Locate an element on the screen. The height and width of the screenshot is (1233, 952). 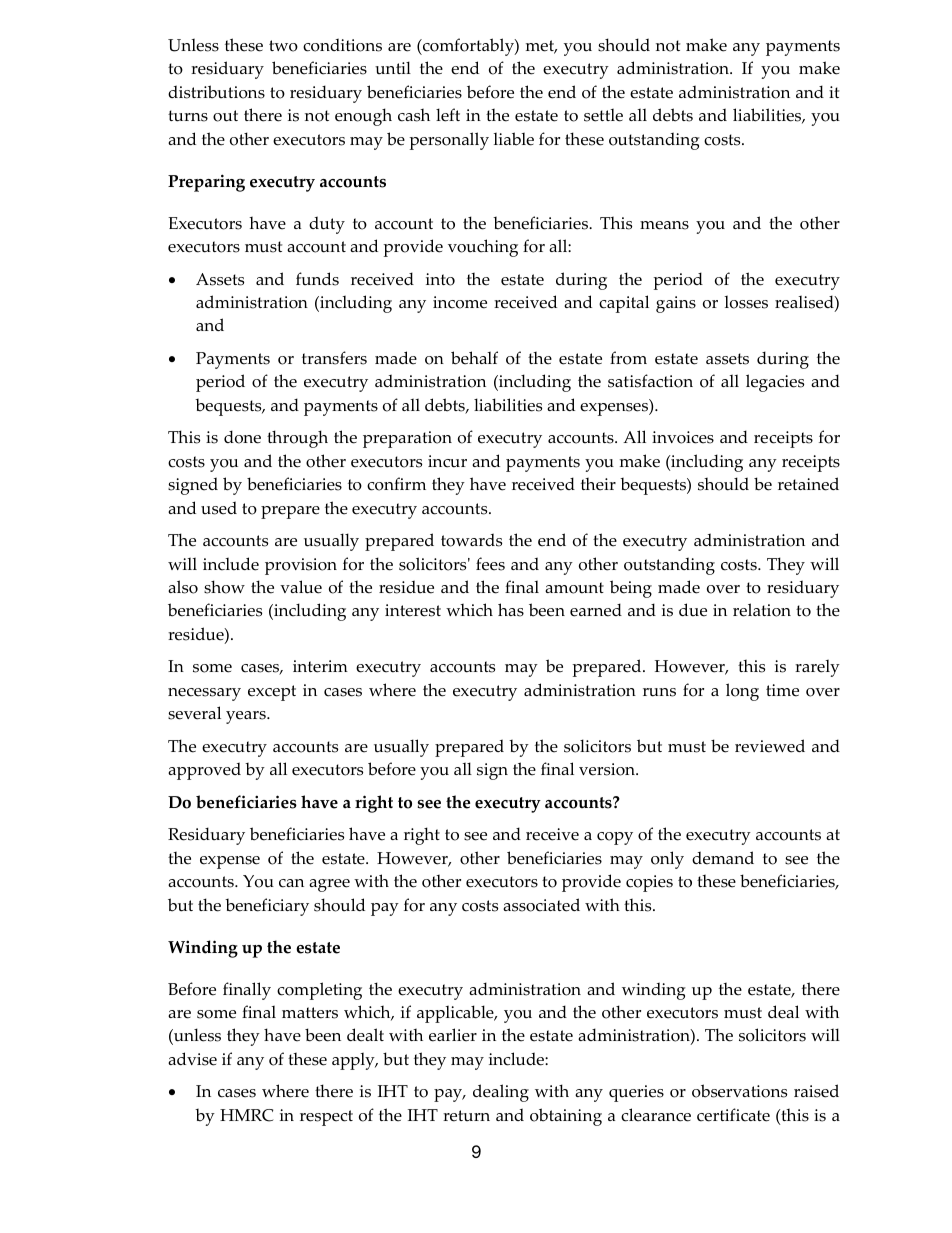
relation is located at coordinates (762, 610).
